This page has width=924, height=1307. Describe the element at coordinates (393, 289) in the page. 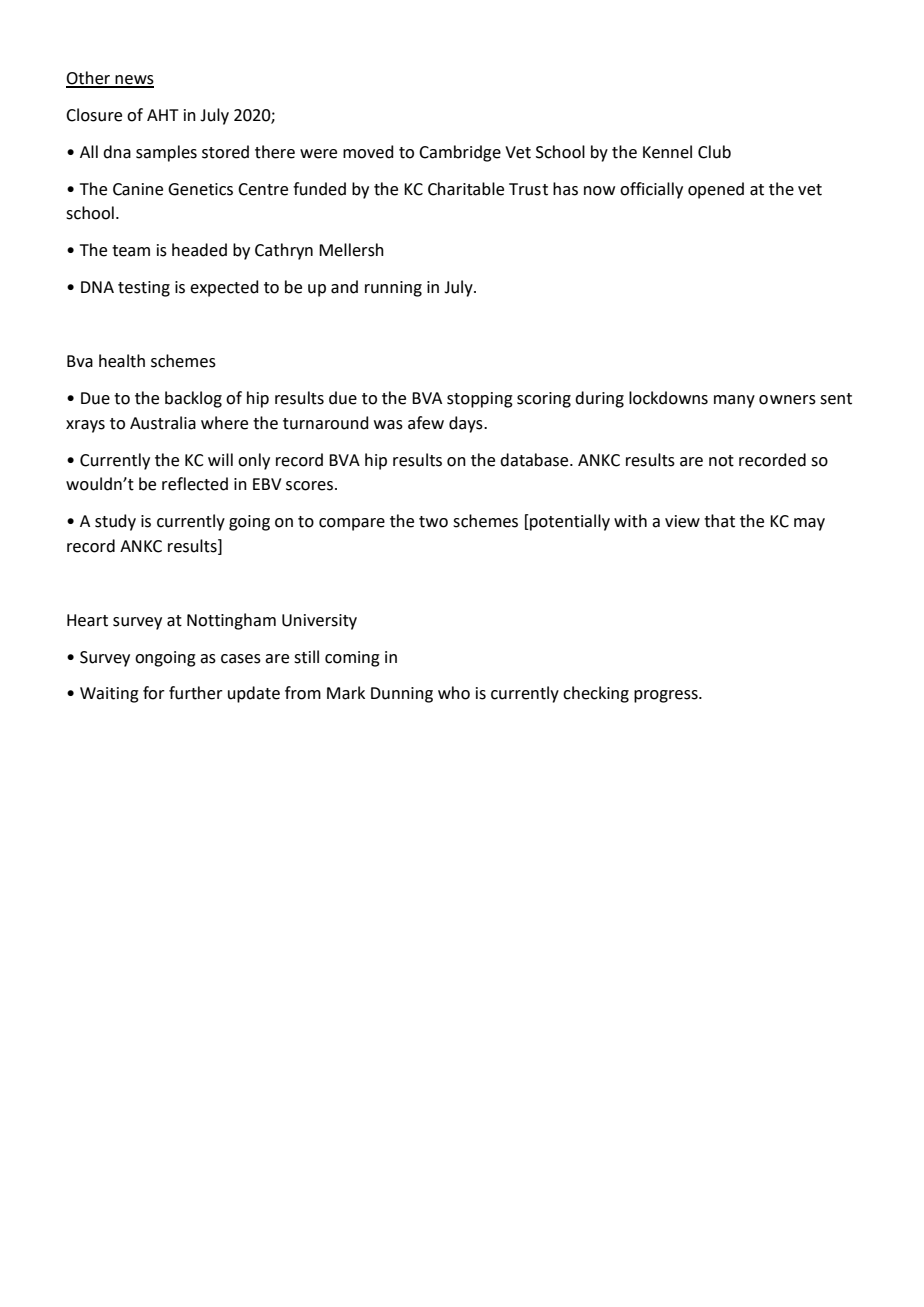

I see `running` at that location.
